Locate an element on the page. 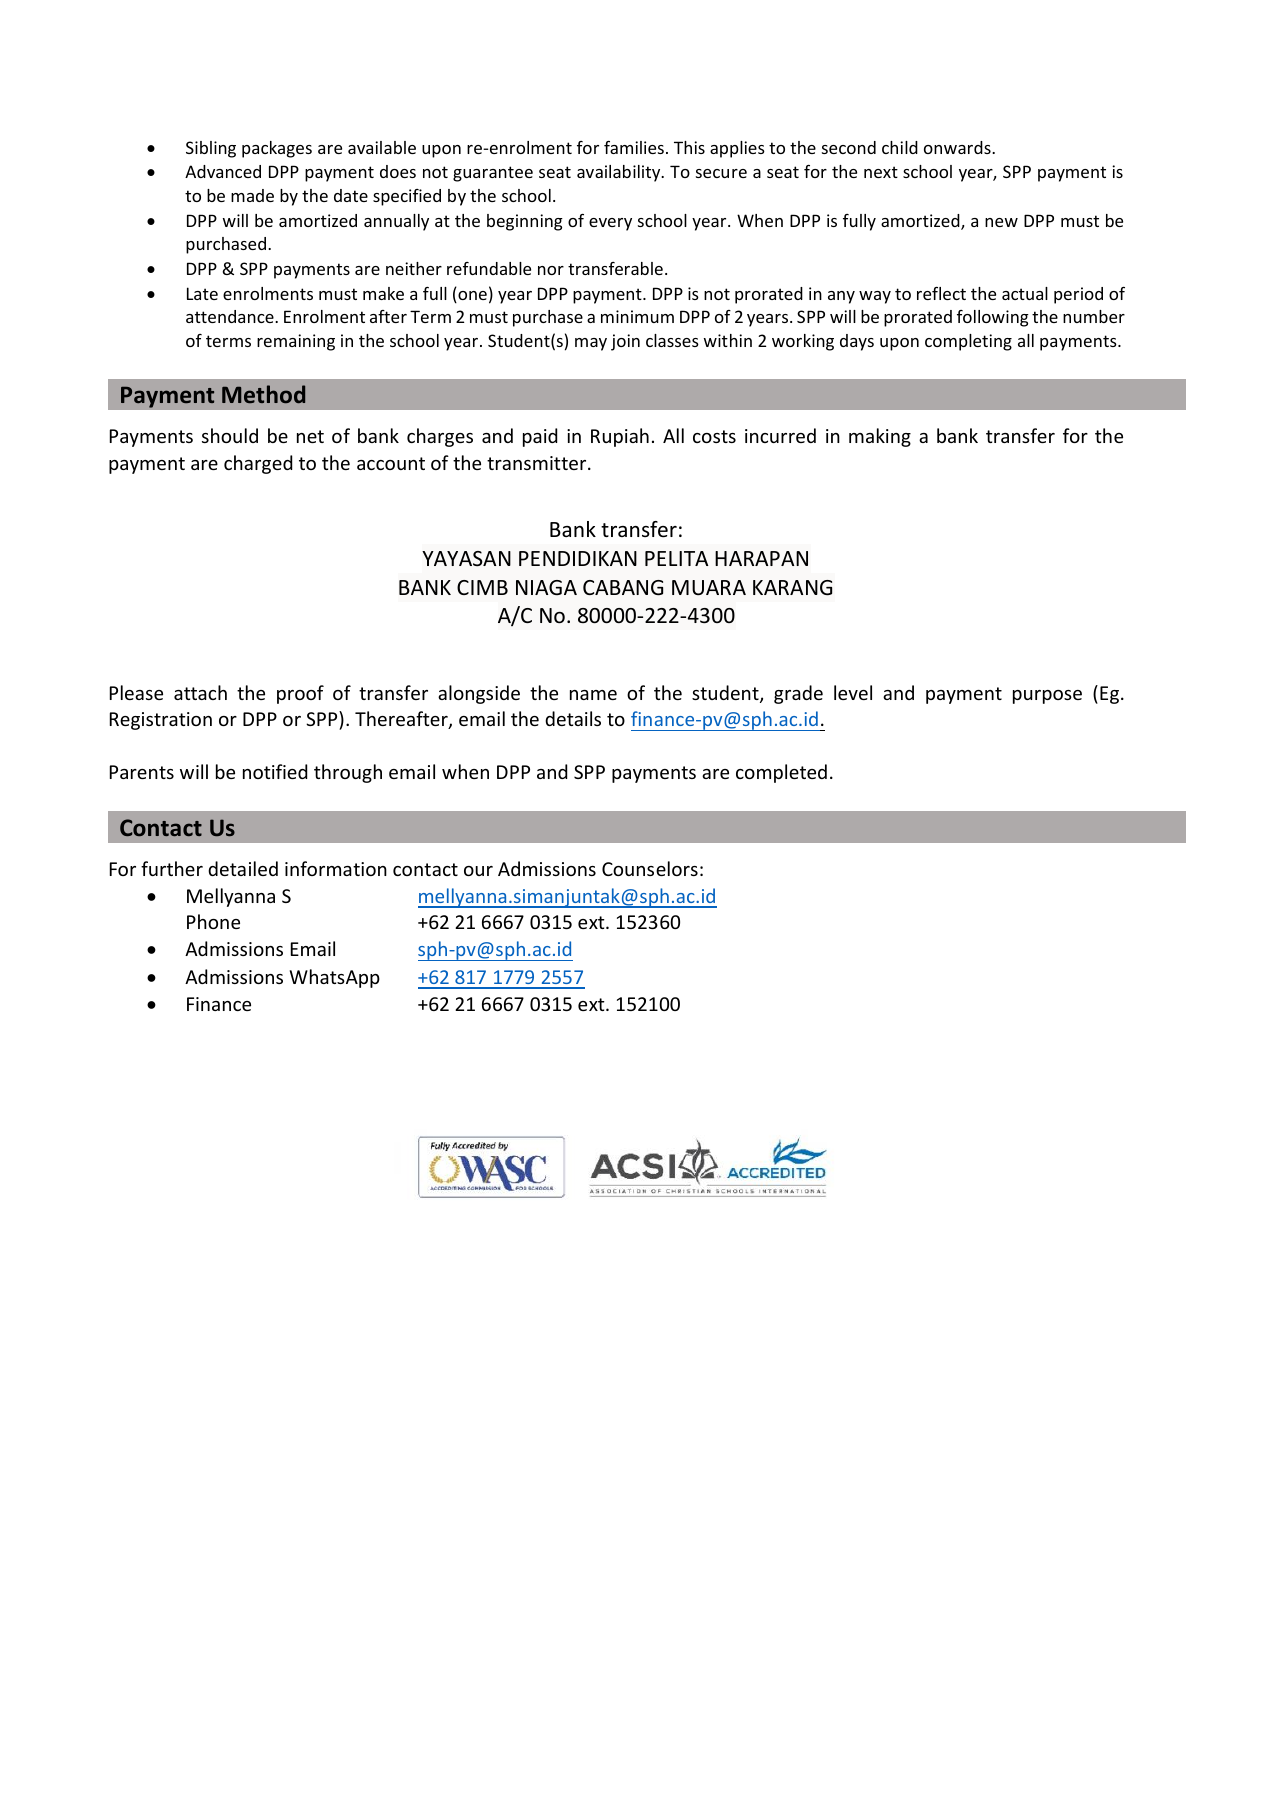  join is located at coordinates (625, 342).
